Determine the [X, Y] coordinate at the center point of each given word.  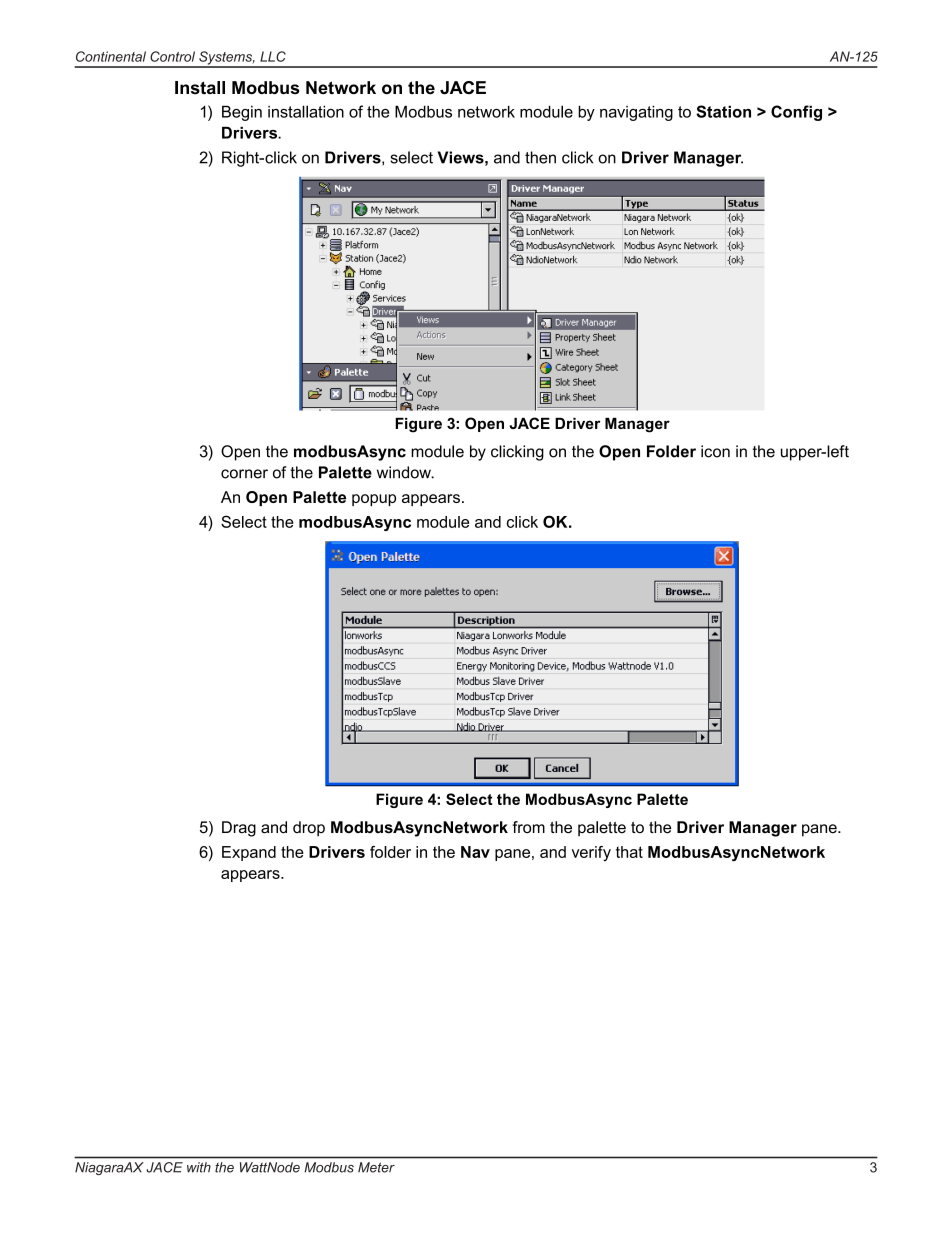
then [540, 157]
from [528, 827]
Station [723, 111]
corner [244, 474]
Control [172, 56]
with [199, 1167]
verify [591, 853]
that [629, 852]
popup [374, 500]
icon [715, 451]
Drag [239, 829]
